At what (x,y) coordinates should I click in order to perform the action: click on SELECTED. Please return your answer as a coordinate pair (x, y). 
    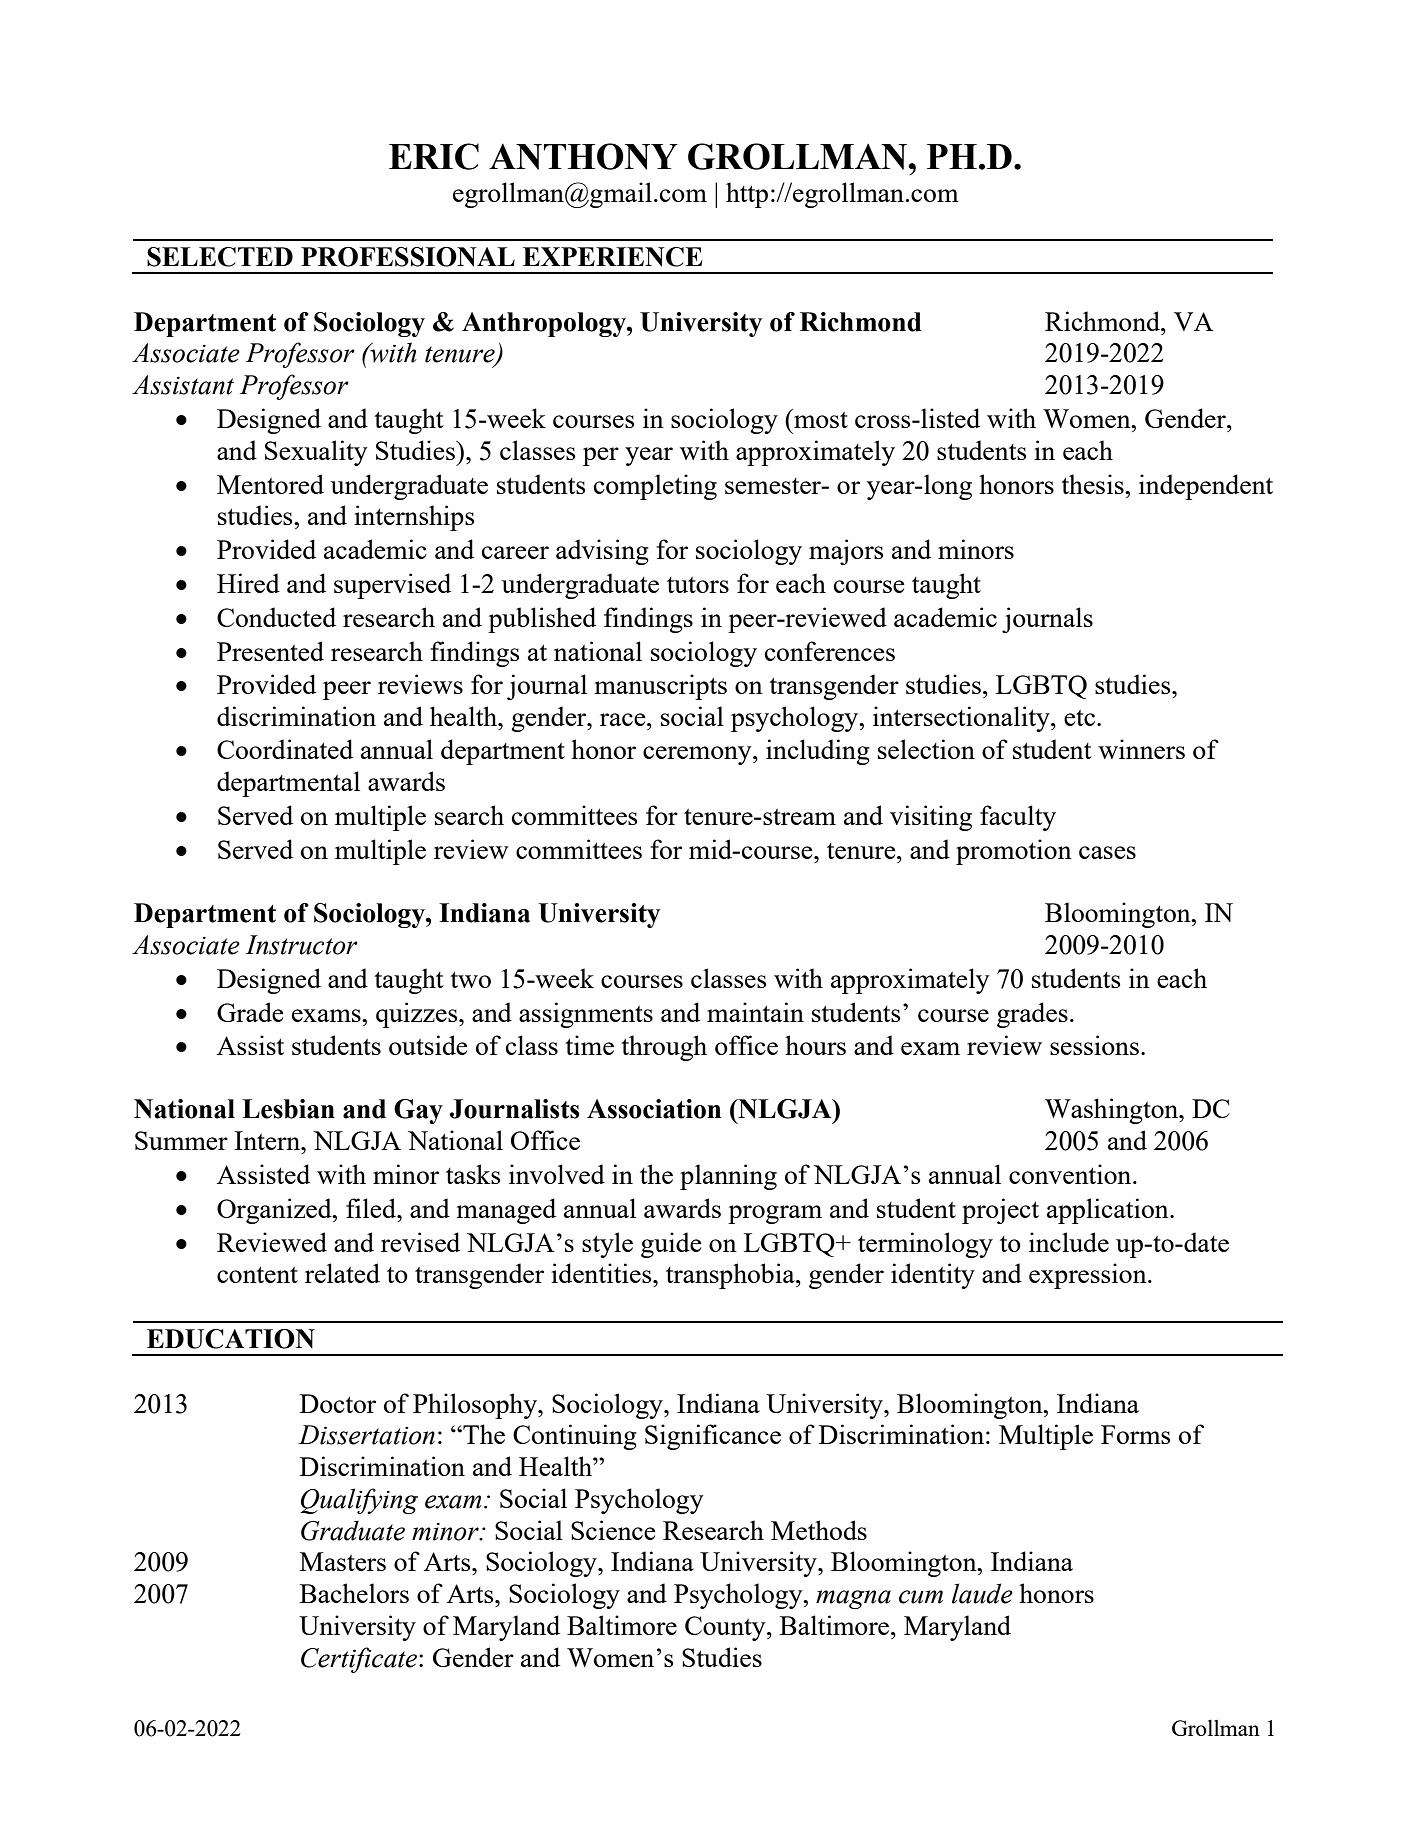
    Looking at the image, I should click on (220, 257).
